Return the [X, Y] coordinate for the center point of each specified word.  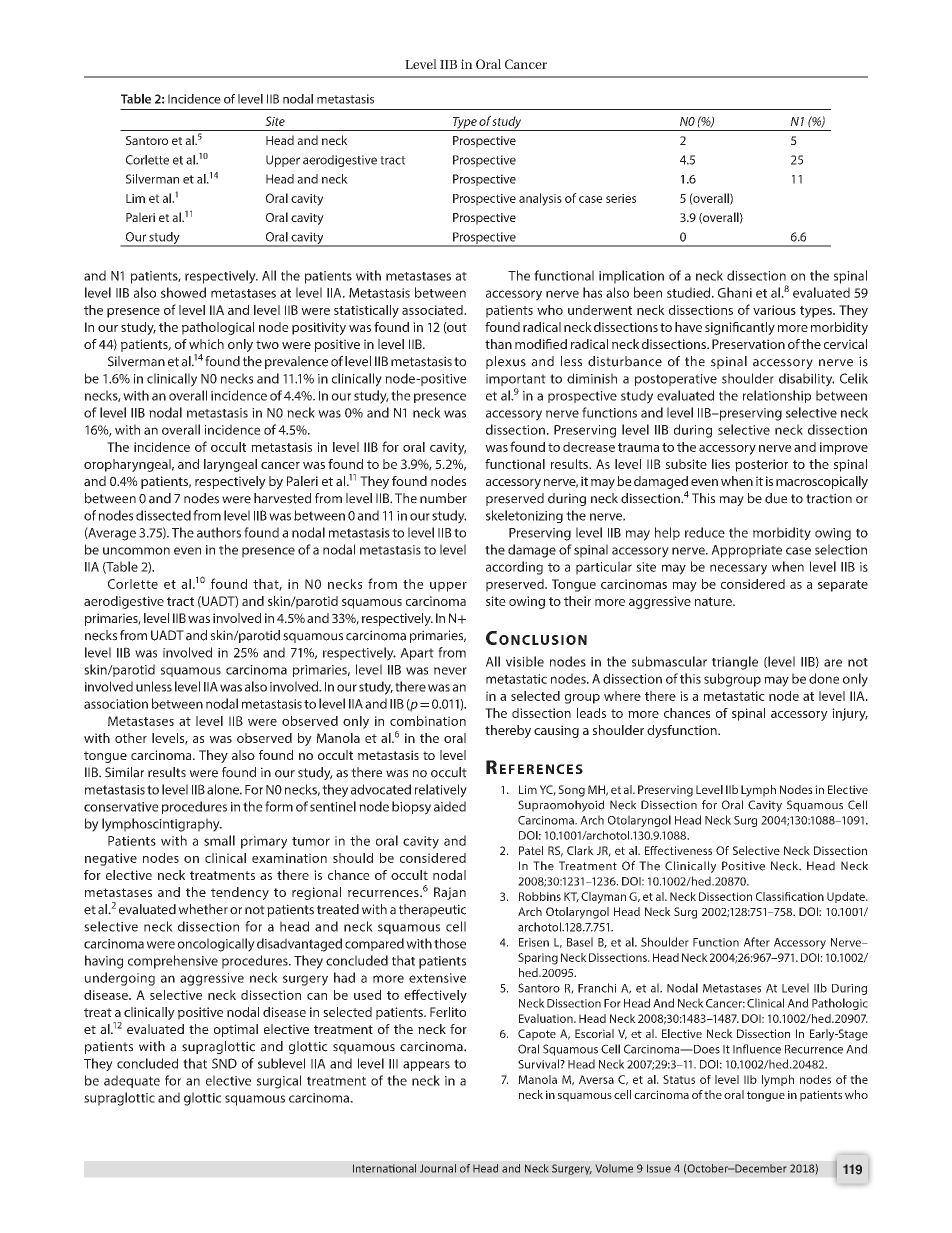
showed [183, 292]
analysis [540, 199]
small [219, 840]
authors [219, 532]
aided [450, 806]
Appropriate [746, 551]
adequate [132, 1081]
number [443, 498]
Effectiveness [678, 850]
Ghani [735, 292]
